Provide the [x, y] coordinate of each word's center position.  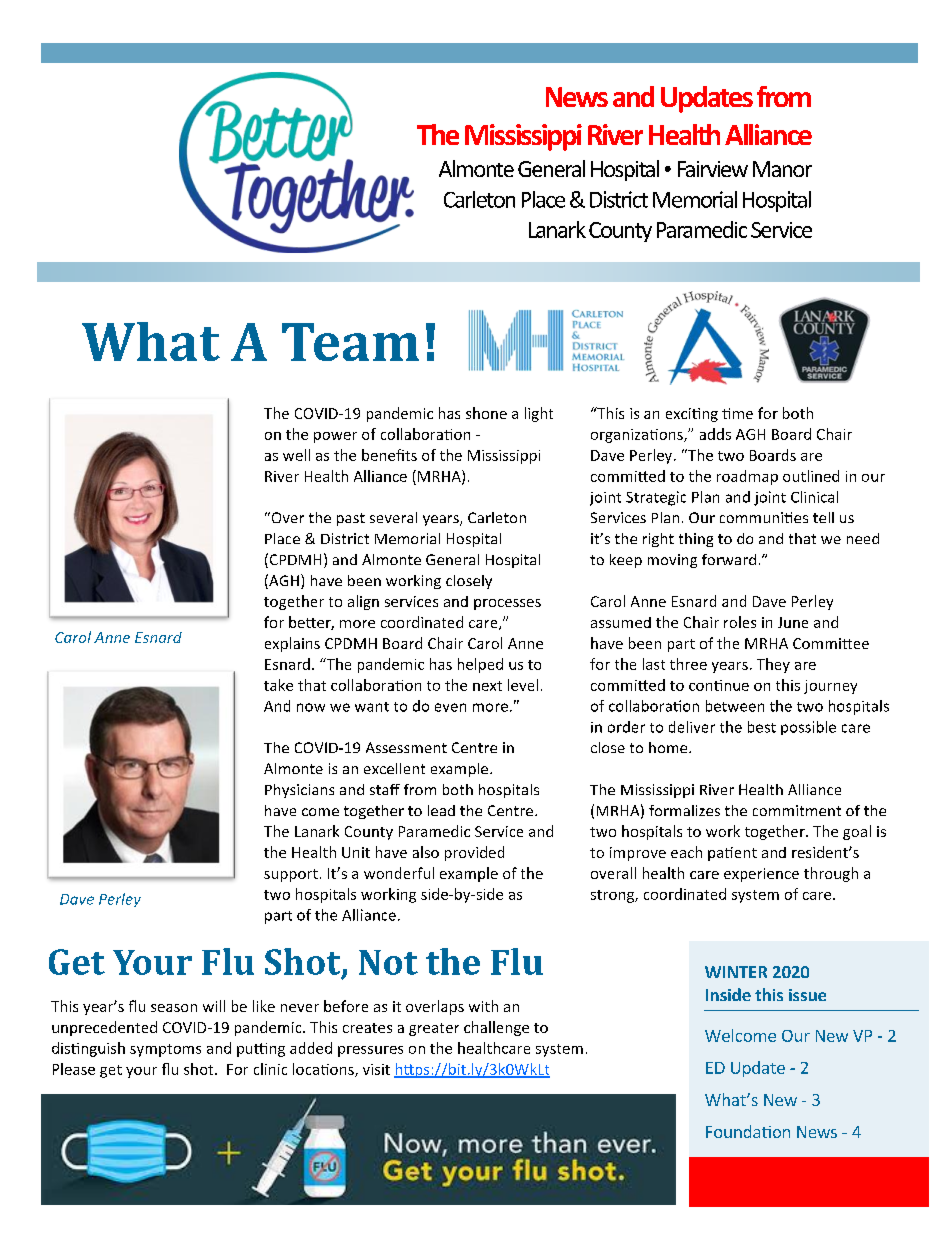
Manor [782, 169]
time [737, 413]
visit [376, 1069]
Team [350, 342]
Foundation [748, 1131]
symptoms [165, 1050]
